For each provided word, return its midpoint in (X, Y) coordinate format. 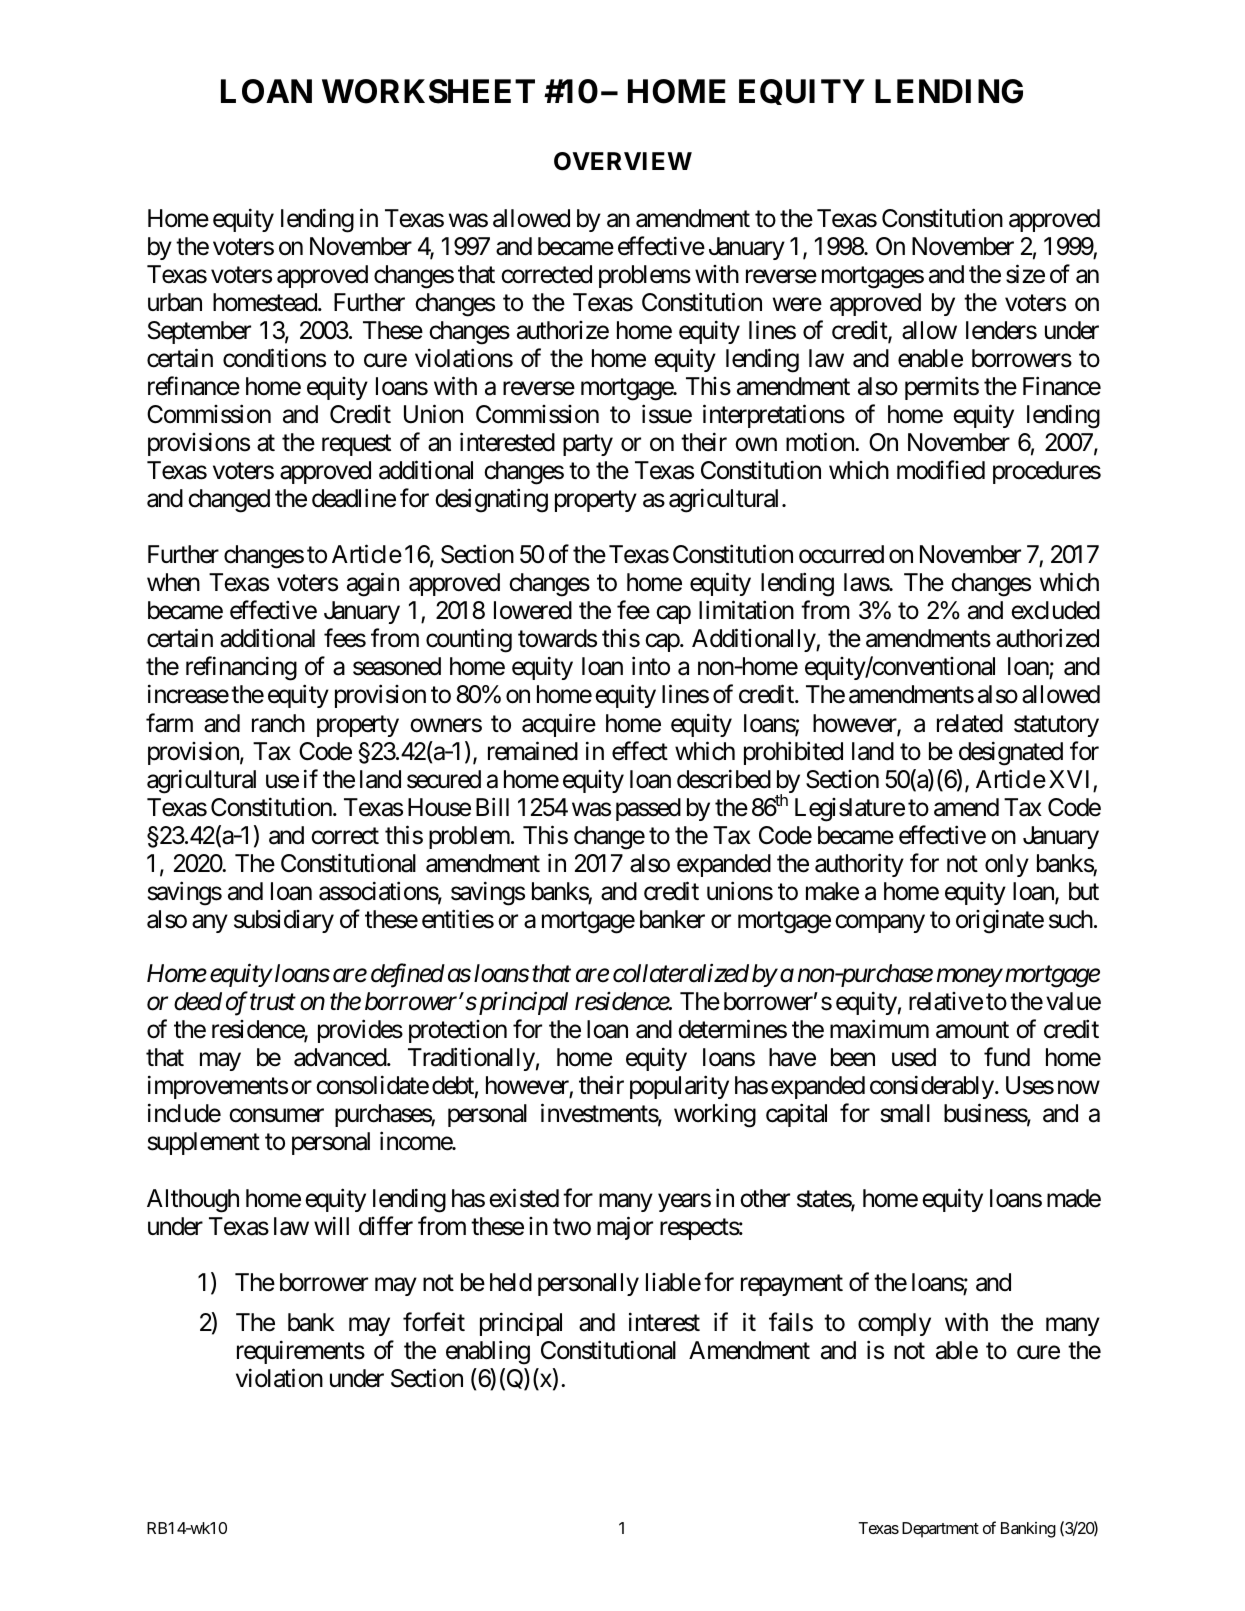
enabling (488, 1352)
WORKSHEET (428, 91)
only (1007, 865)
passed (648, 809)
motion (821, 442)
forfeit (434, 1322)
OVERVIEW (623, 161)
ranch (278, 723)
